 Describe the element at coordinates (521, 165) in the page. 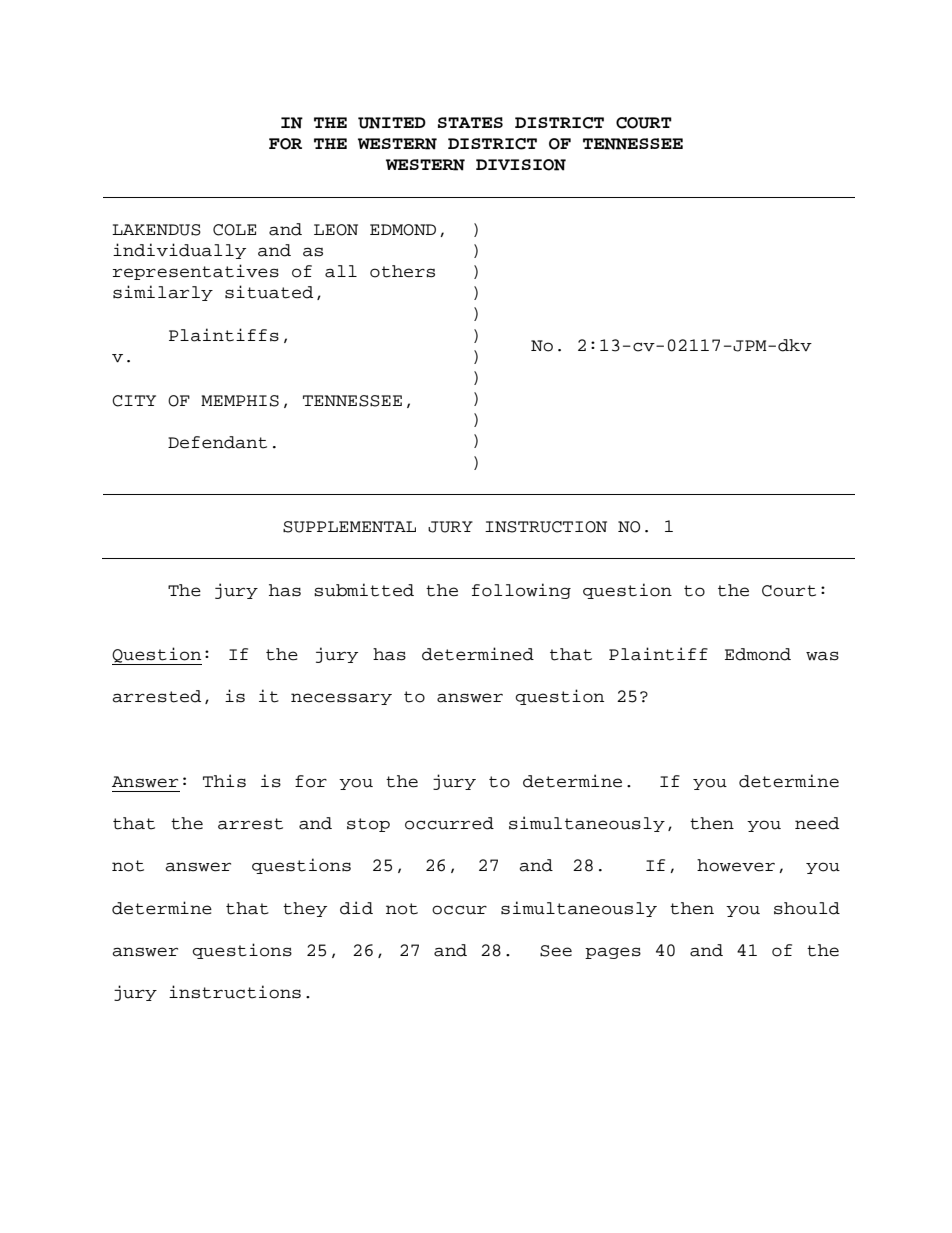

I see `DIVISION` at that location.
